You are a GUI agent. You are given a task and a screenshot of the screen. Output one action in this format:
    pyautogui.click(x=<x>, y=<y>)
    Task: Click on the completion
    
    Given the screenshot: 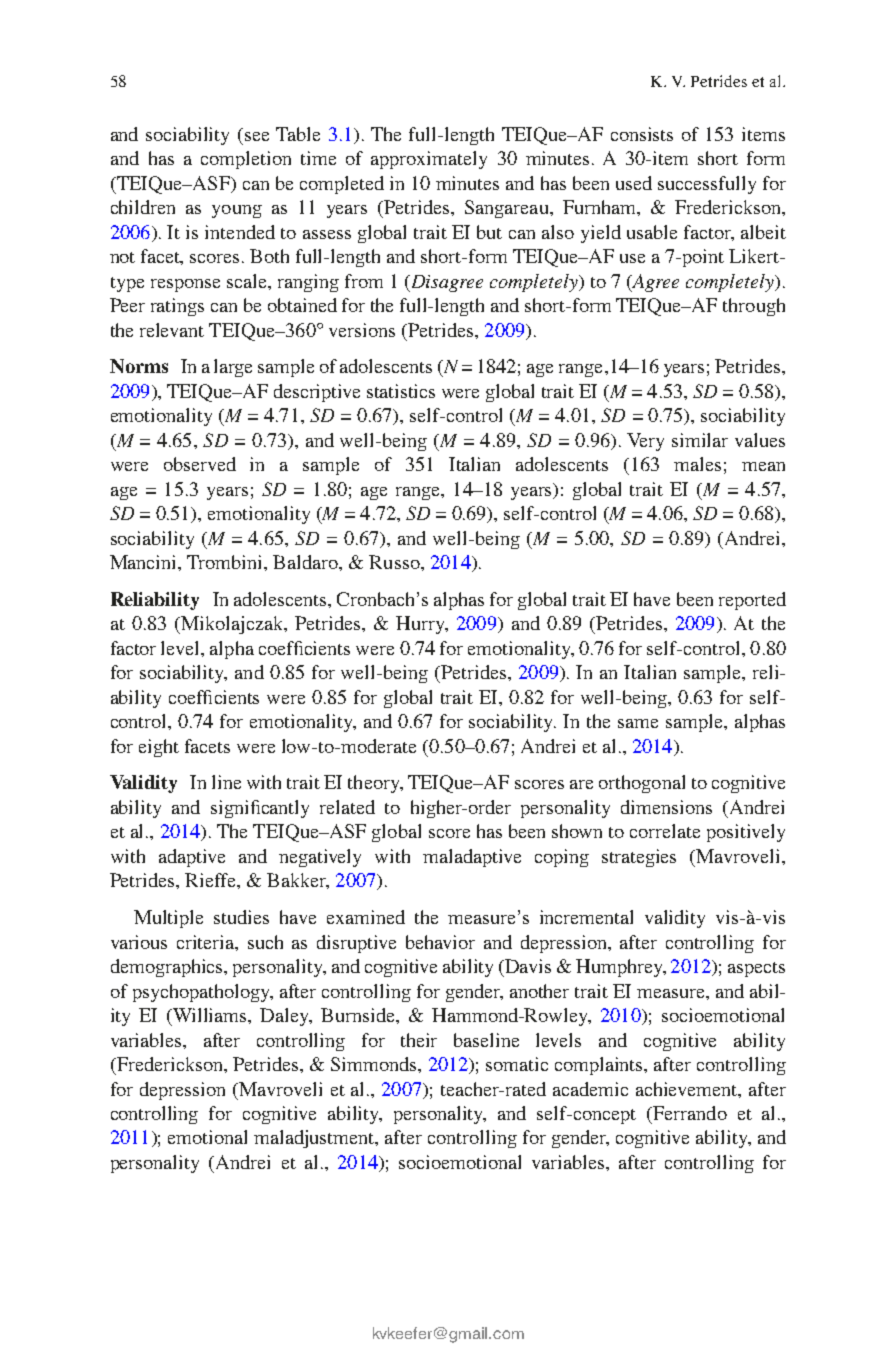 What is the action you would take?
    pyautogui.click(x=246, y=160)
